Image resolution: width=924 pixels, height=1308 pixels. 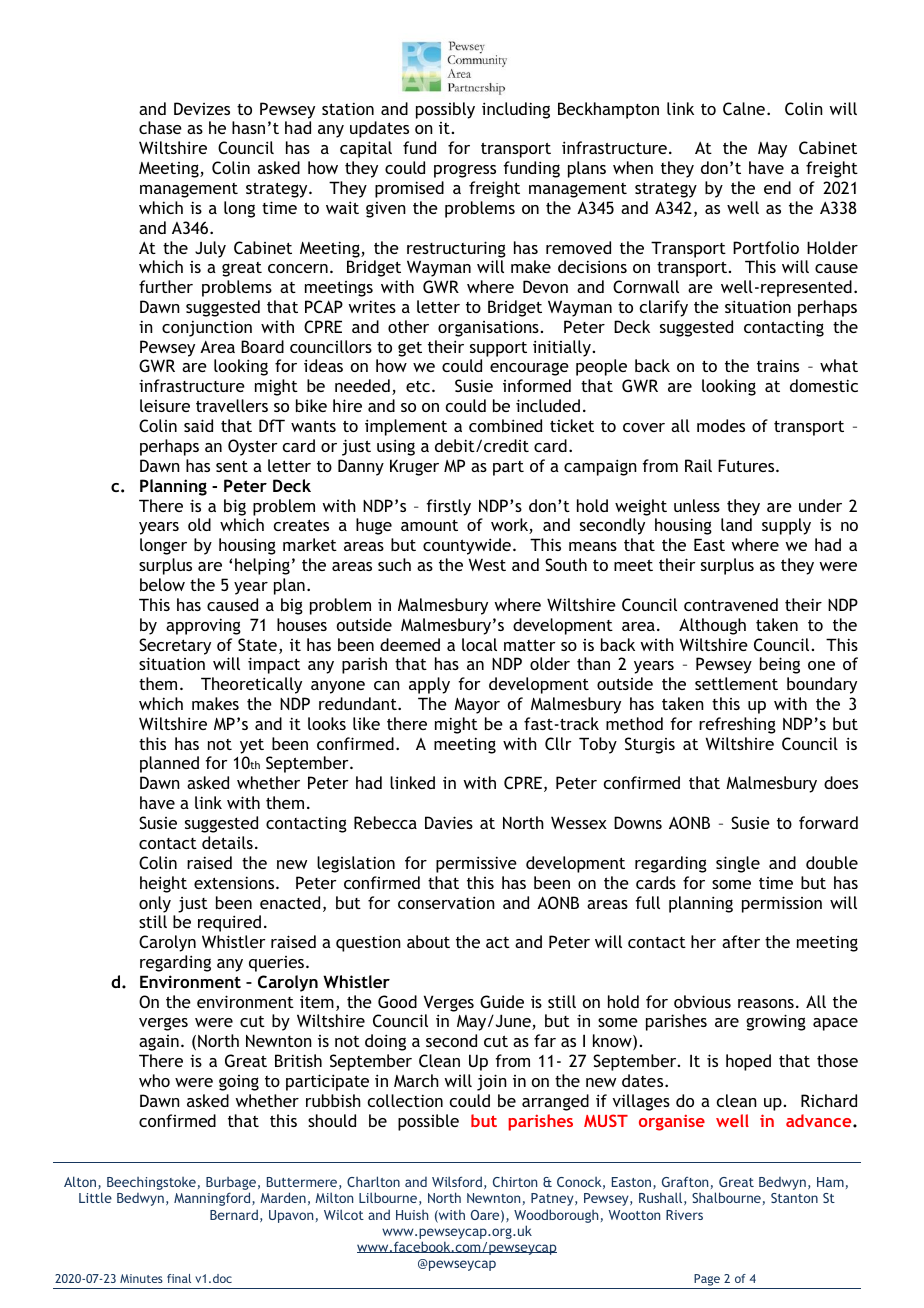 What do you see at coordinates (165, 405) in the document?
I see `leisure` at bounding box center [165, 405].
